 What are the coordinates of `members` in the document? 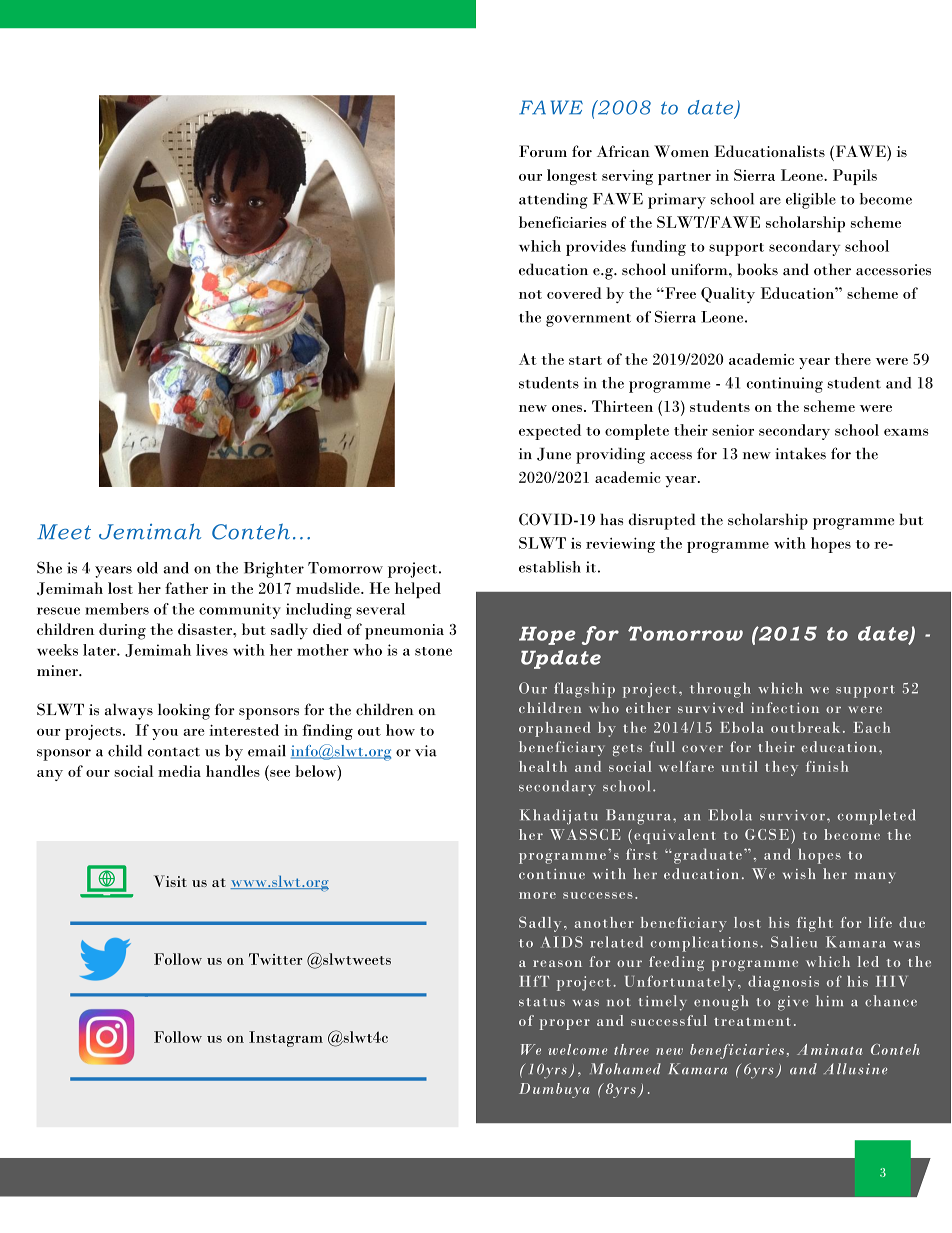 It's located at (117, 609).
